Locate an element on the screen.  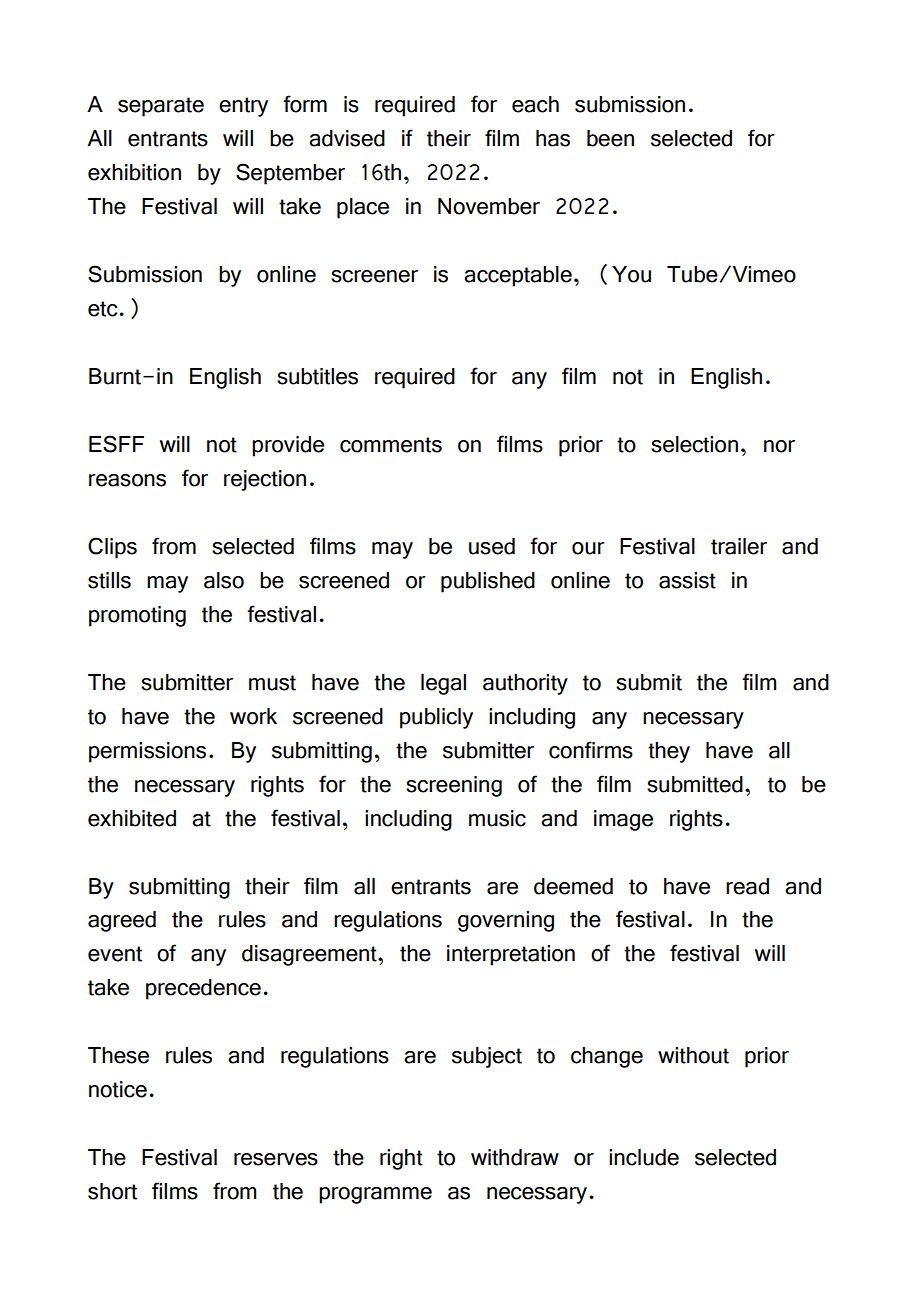
assist is located at coordinates (687, 580).
